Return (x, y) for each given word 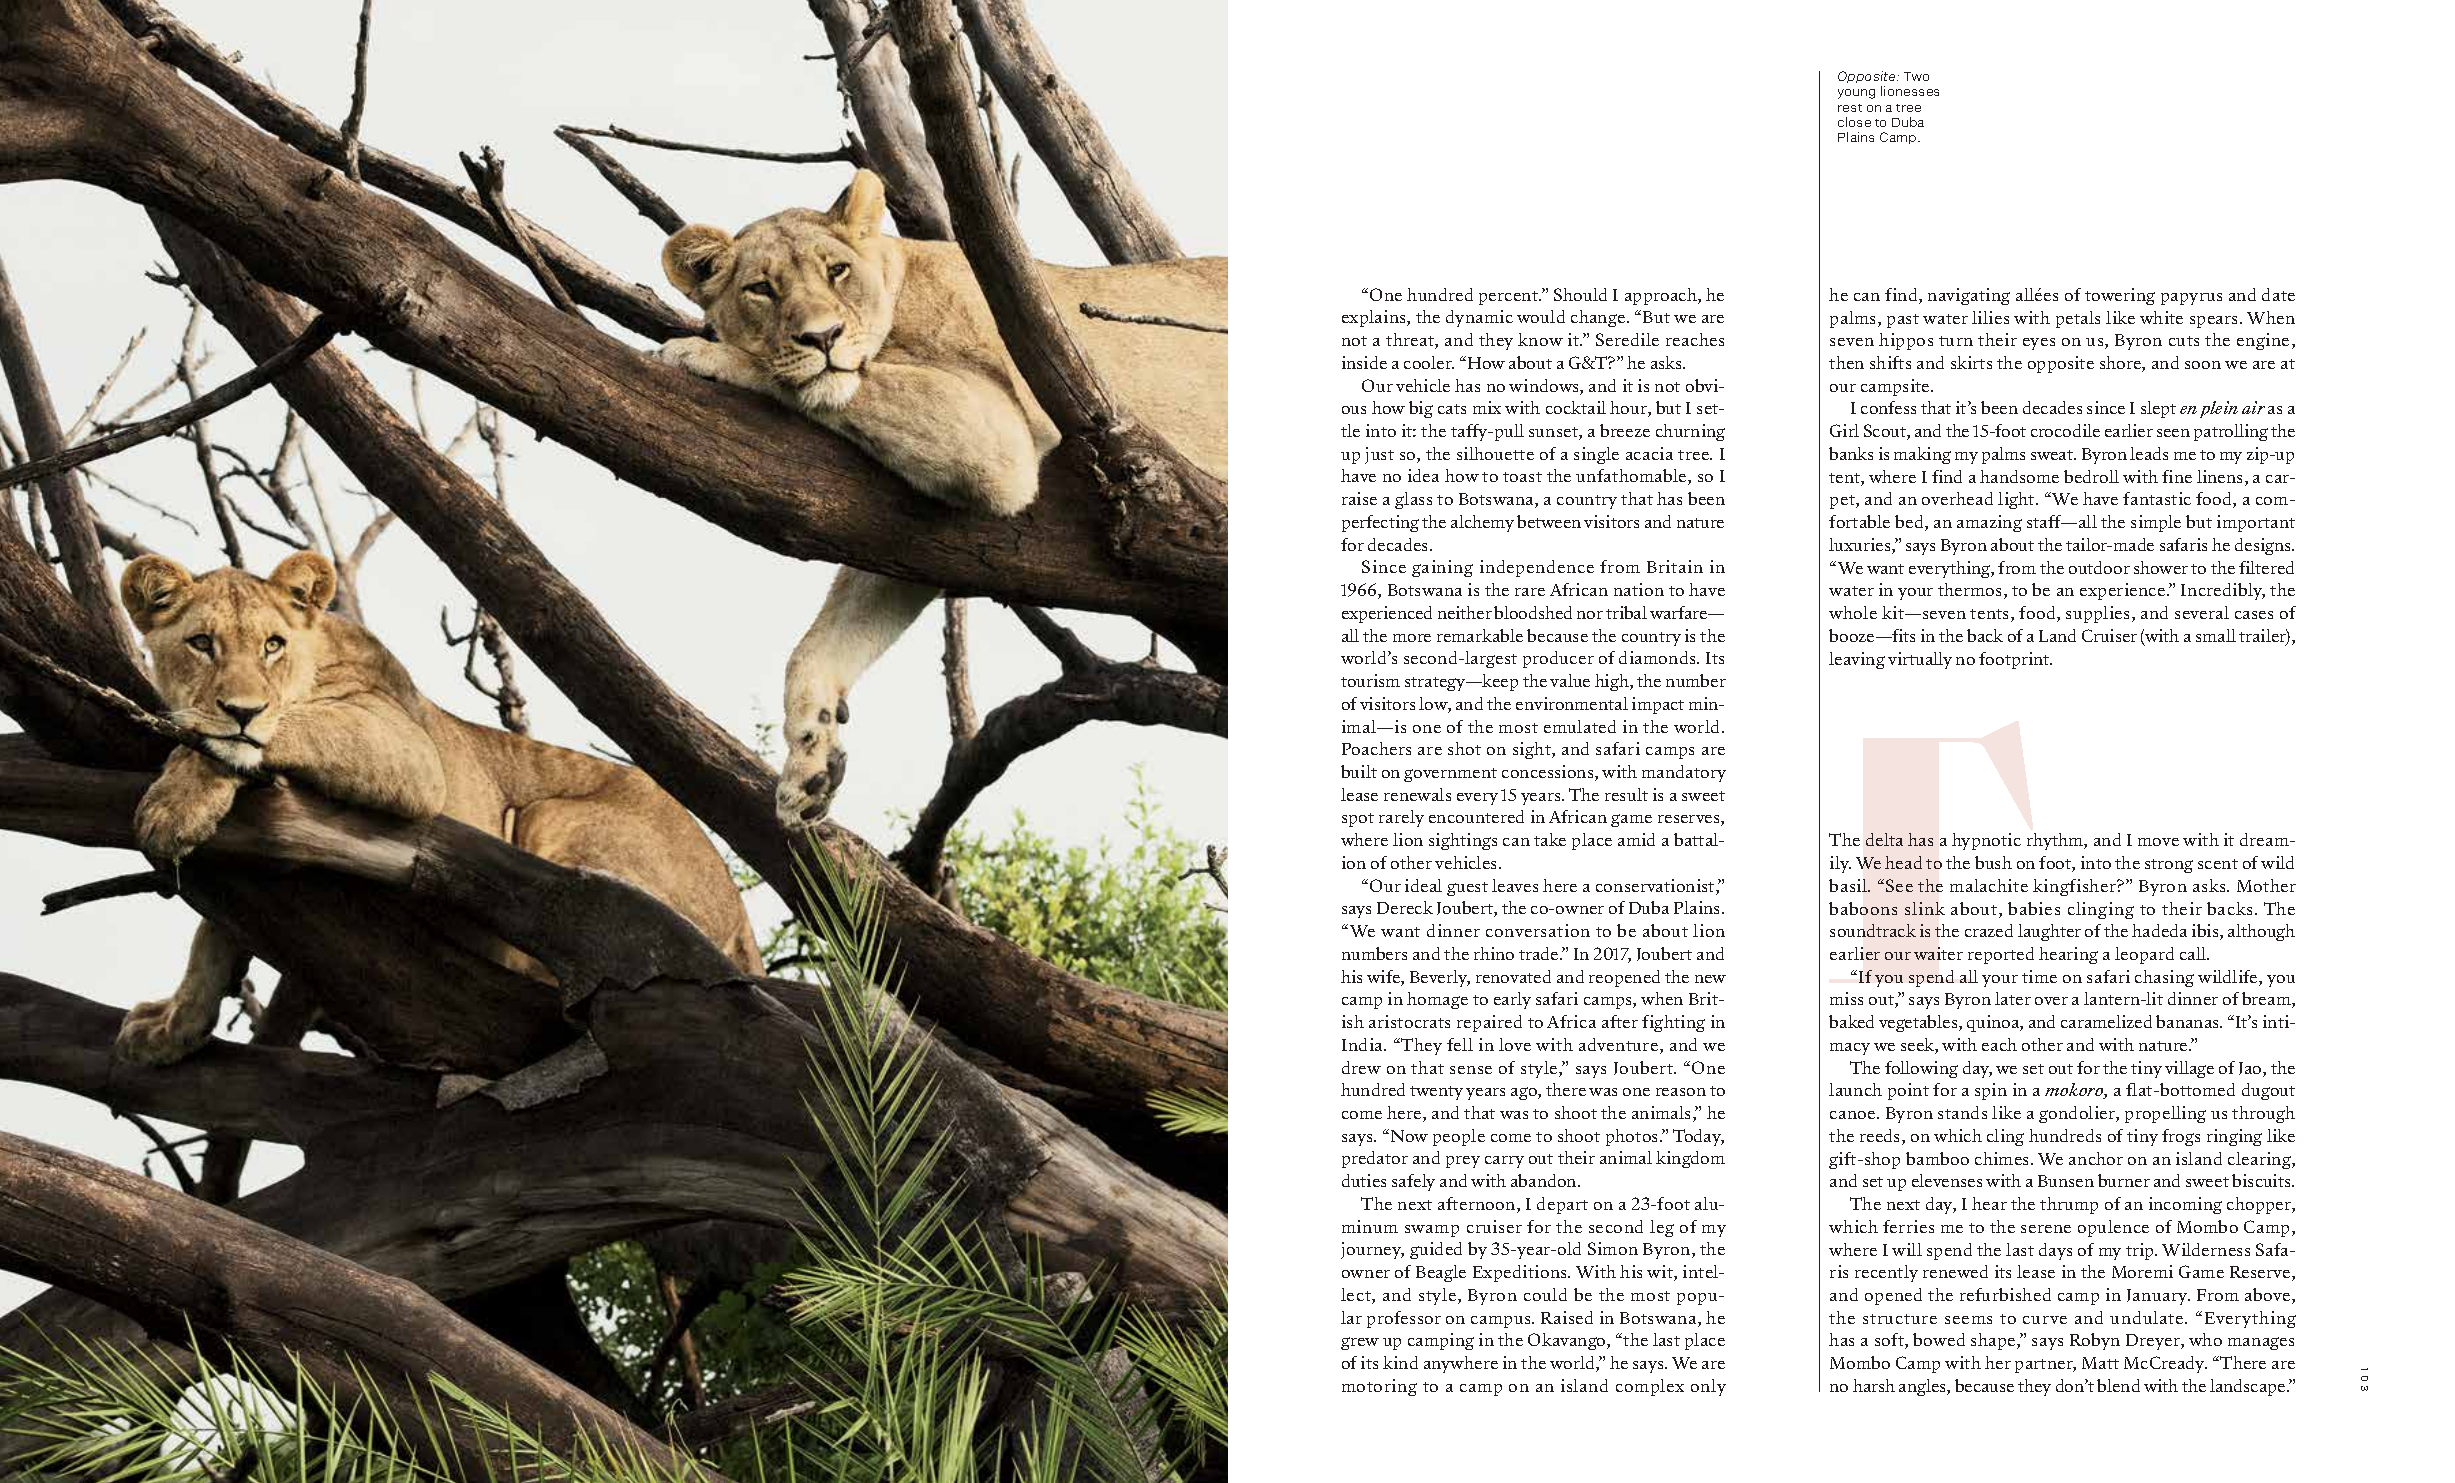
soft (1890, 1341)
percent (1510, 298)
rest (1850, 108)
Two (1916, 76)
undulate (2148, 1317)
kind (1400, 1362)
